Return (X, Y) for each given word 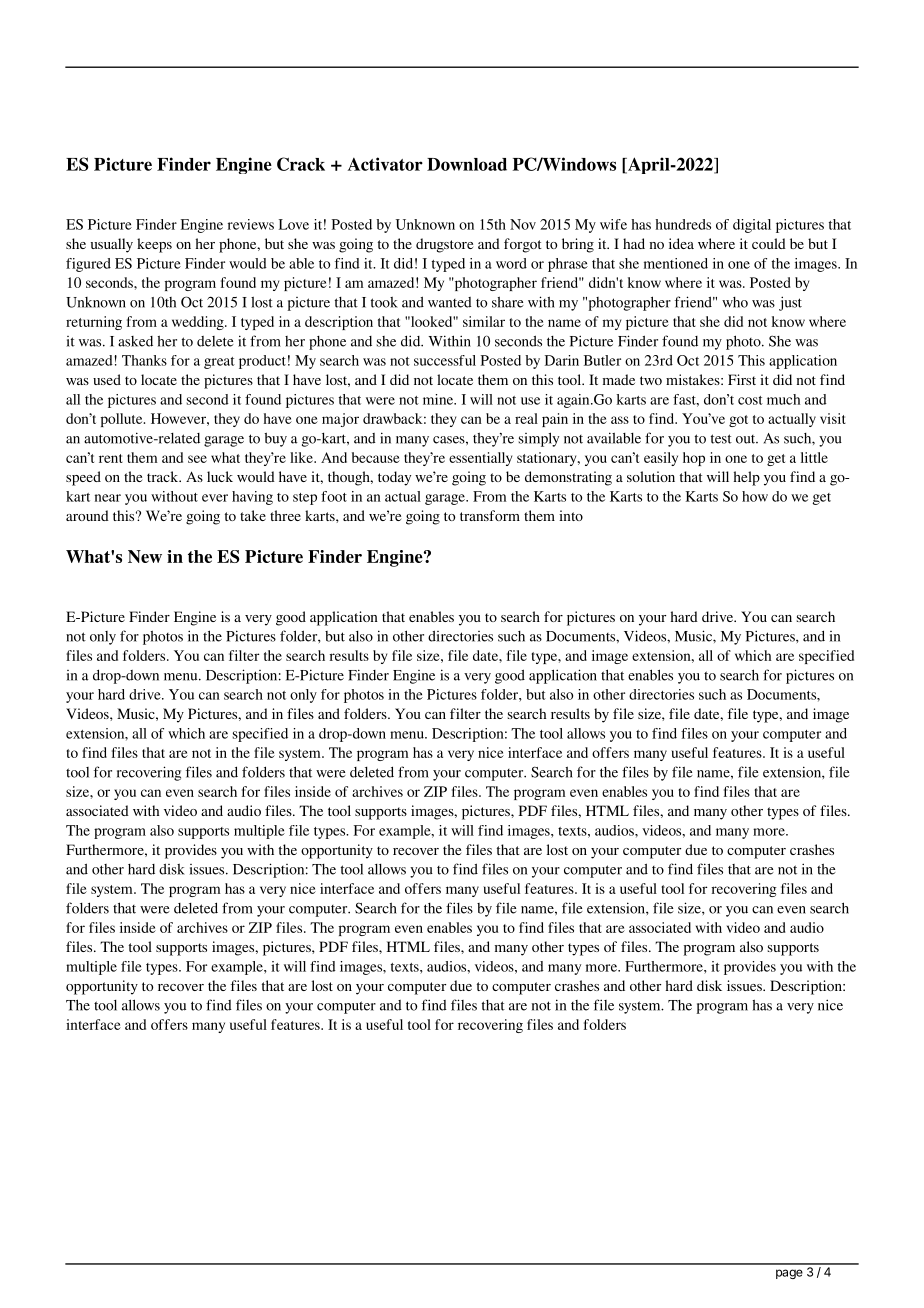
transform (490, 515)
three (285, 515)
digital (752, 226)
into (571, 515)
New (145, 556)
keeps (154, 245)
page (789, 1274)
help (747, 478)
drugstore (444, 245)
